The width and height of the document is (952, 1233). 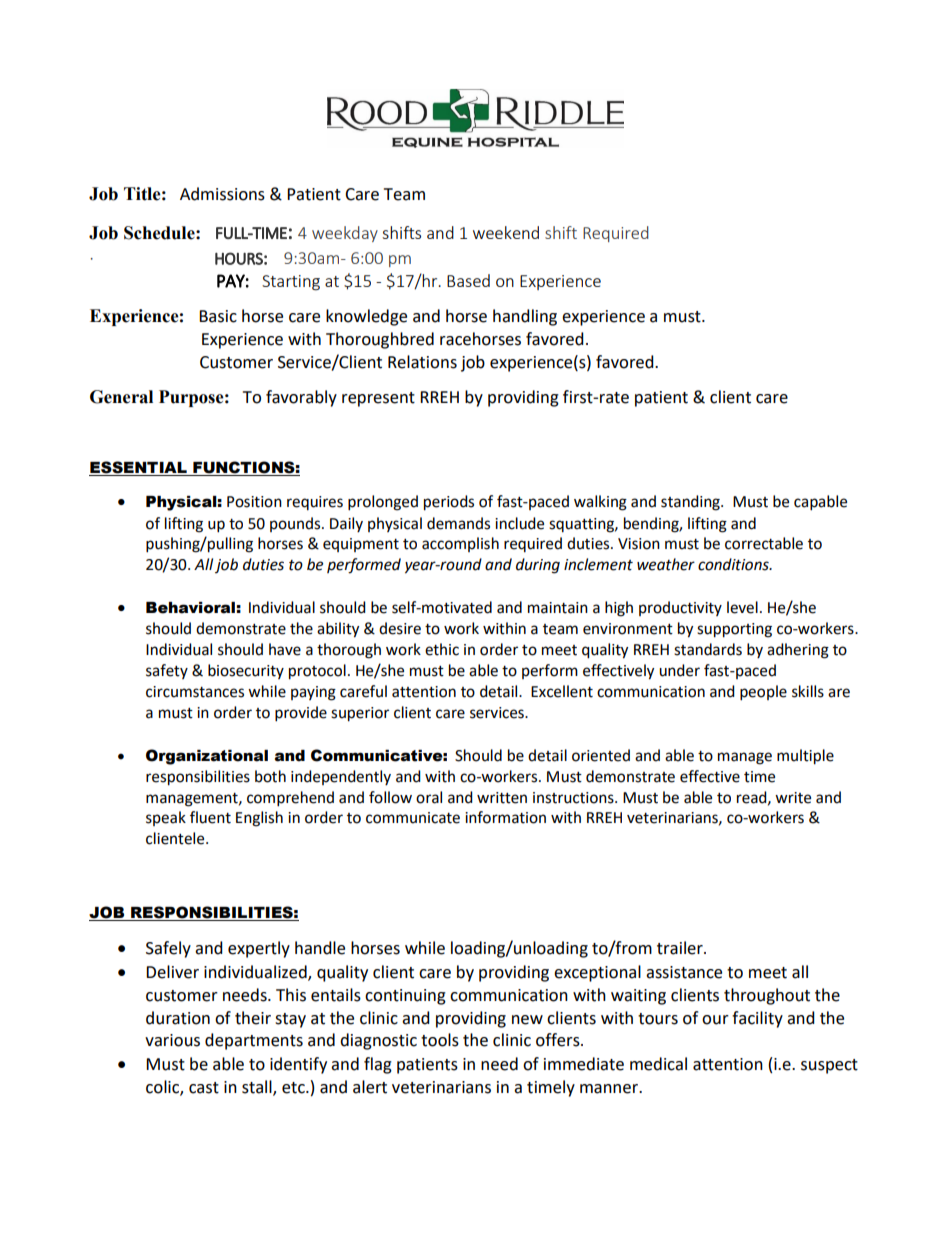 I want to click on handling, so click(x=525, y=317).
